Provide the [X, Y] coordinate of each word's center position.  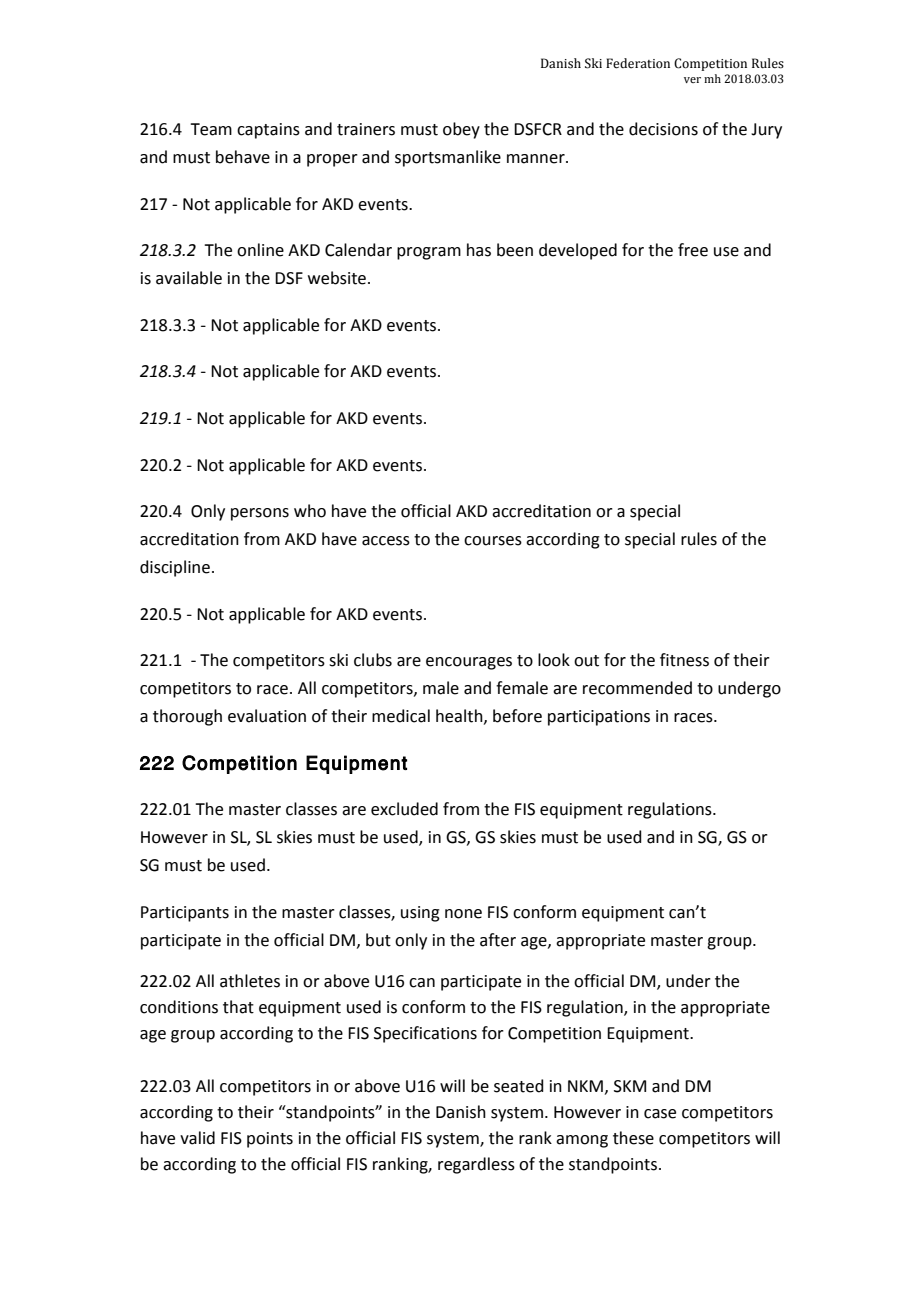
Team [211, 129]
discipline [175, 568]
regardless [476, 1165]
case [660, 1114]
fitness [684, 660]
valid [197, 1138]
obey [461, 130]
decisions [663, 129]
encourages [469, 663]
